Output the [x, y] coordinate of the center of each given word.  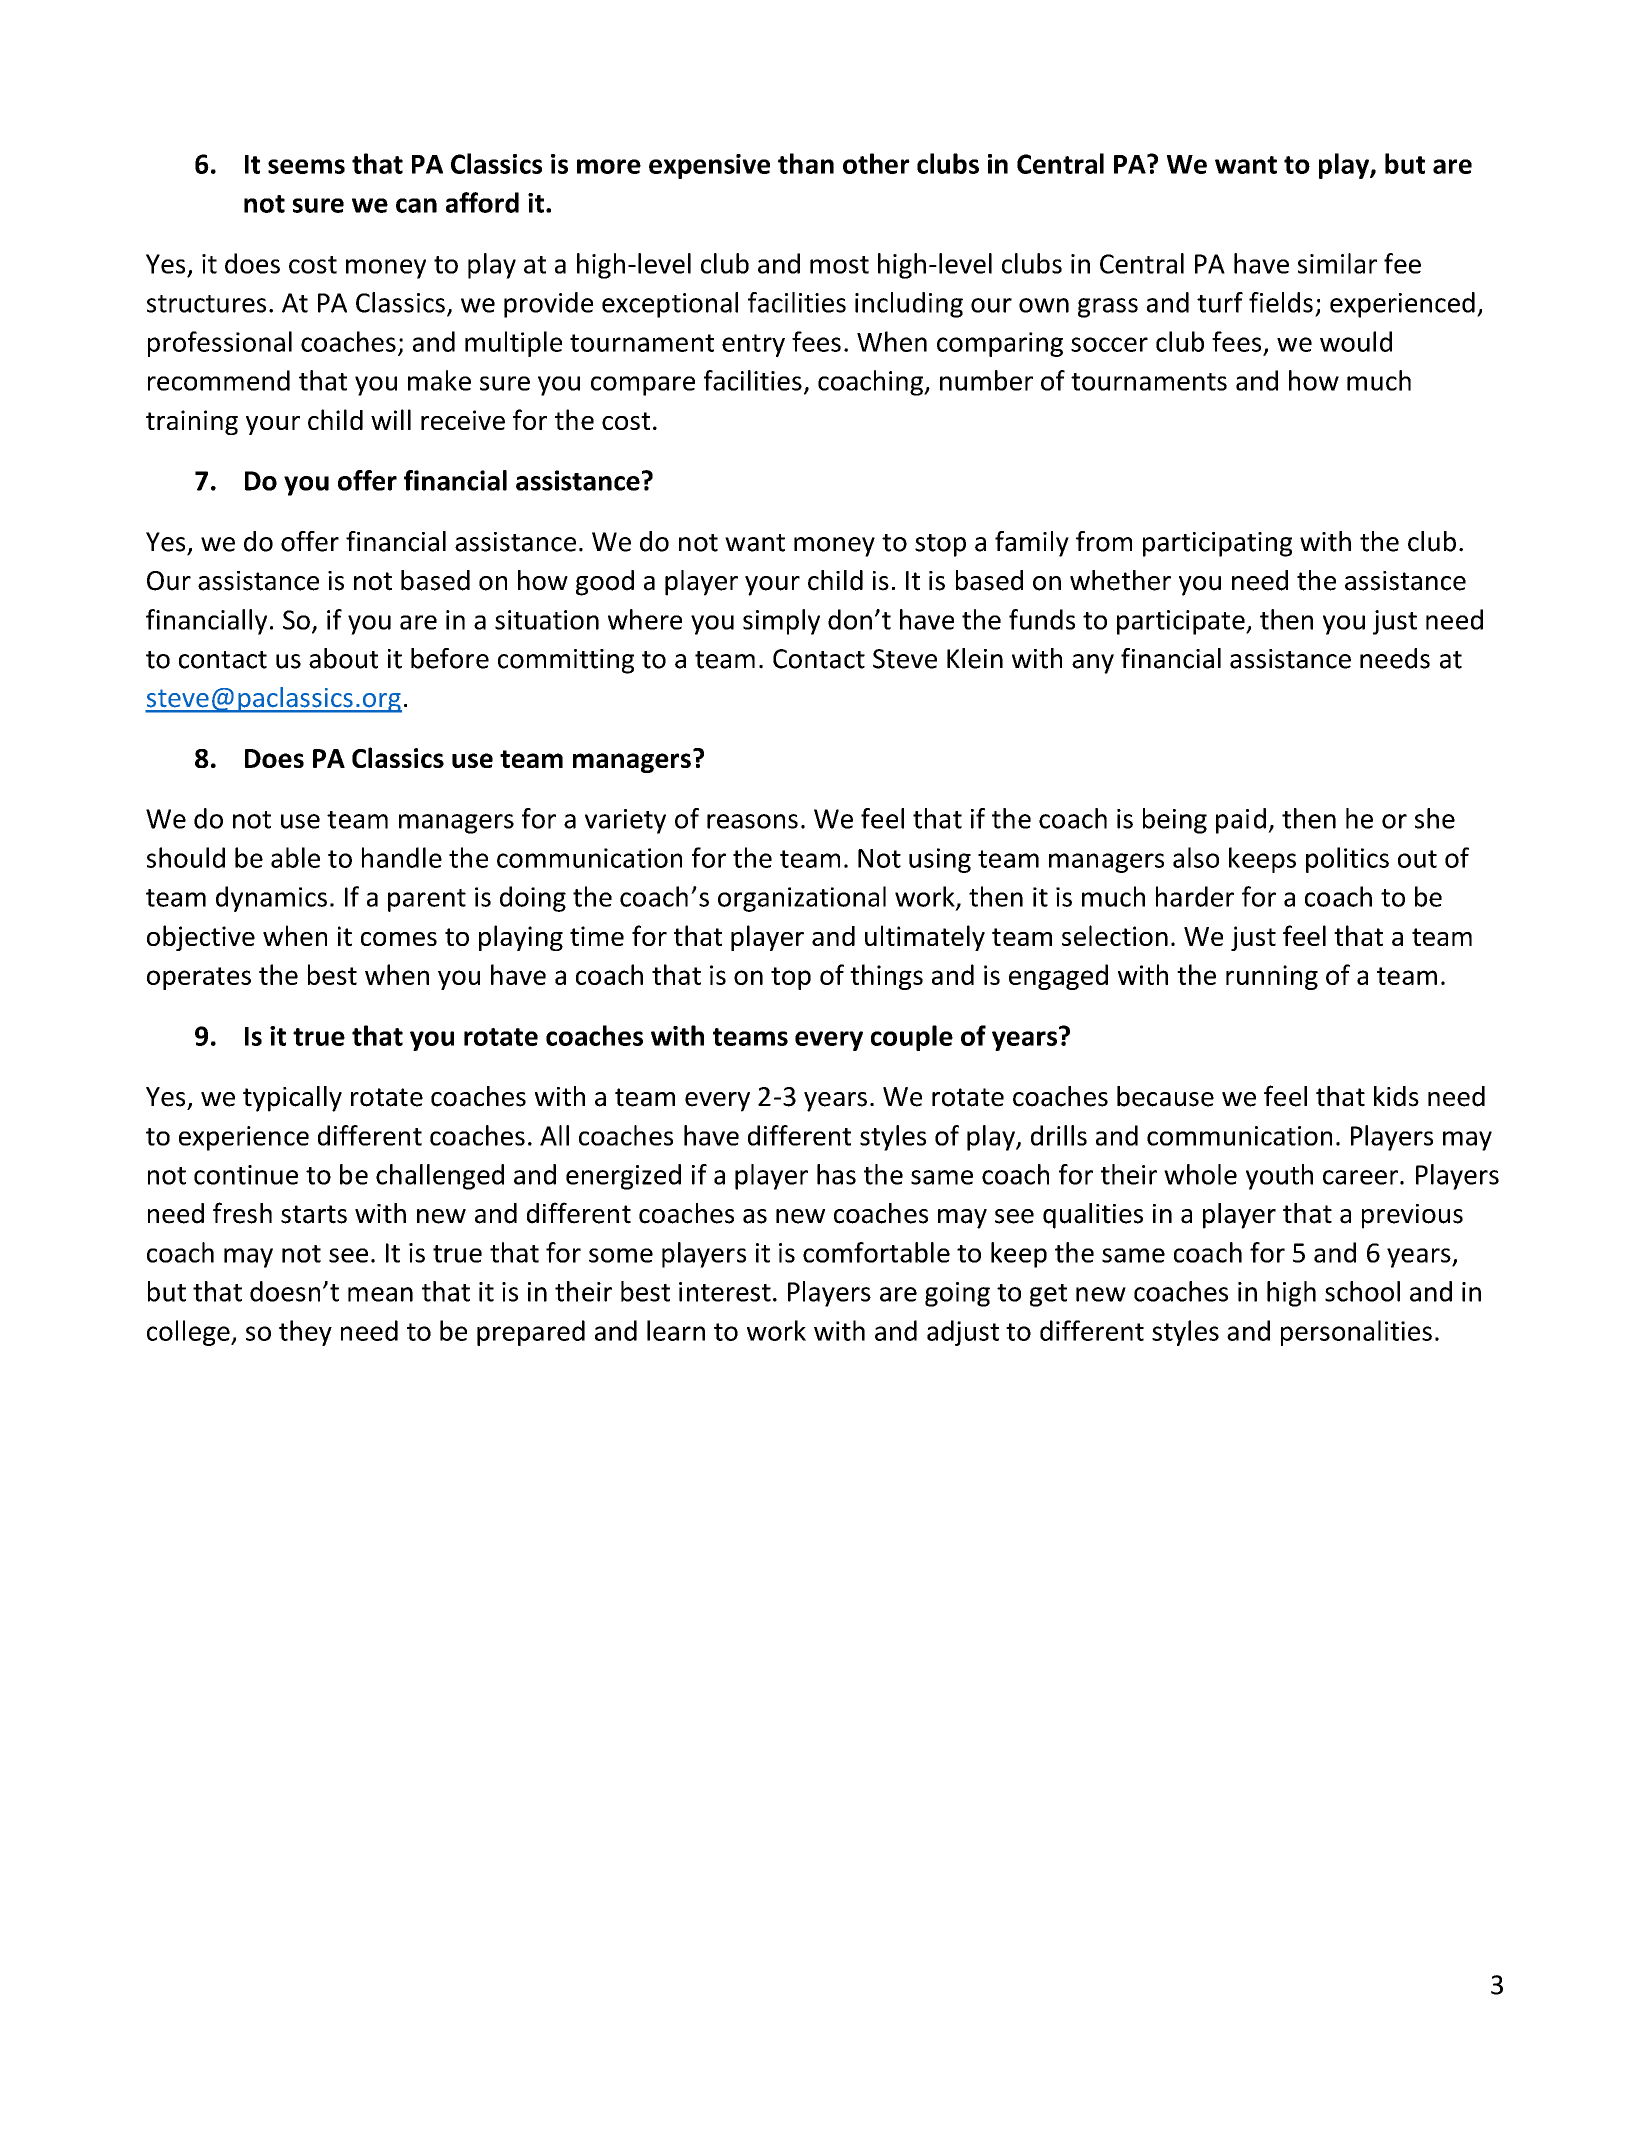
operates [199, 978]
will [391, 419]
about [343, 658]
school [1362, 1291]
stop [940, 545]
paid [1241, 821]
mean [380, 1294]
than [806, 163]
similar [1337, 263]
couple [912, 1038]
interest [725, 1292]
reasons [752, 821]
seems [306, 166]
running [1272, 977]
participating [1217, 544]
